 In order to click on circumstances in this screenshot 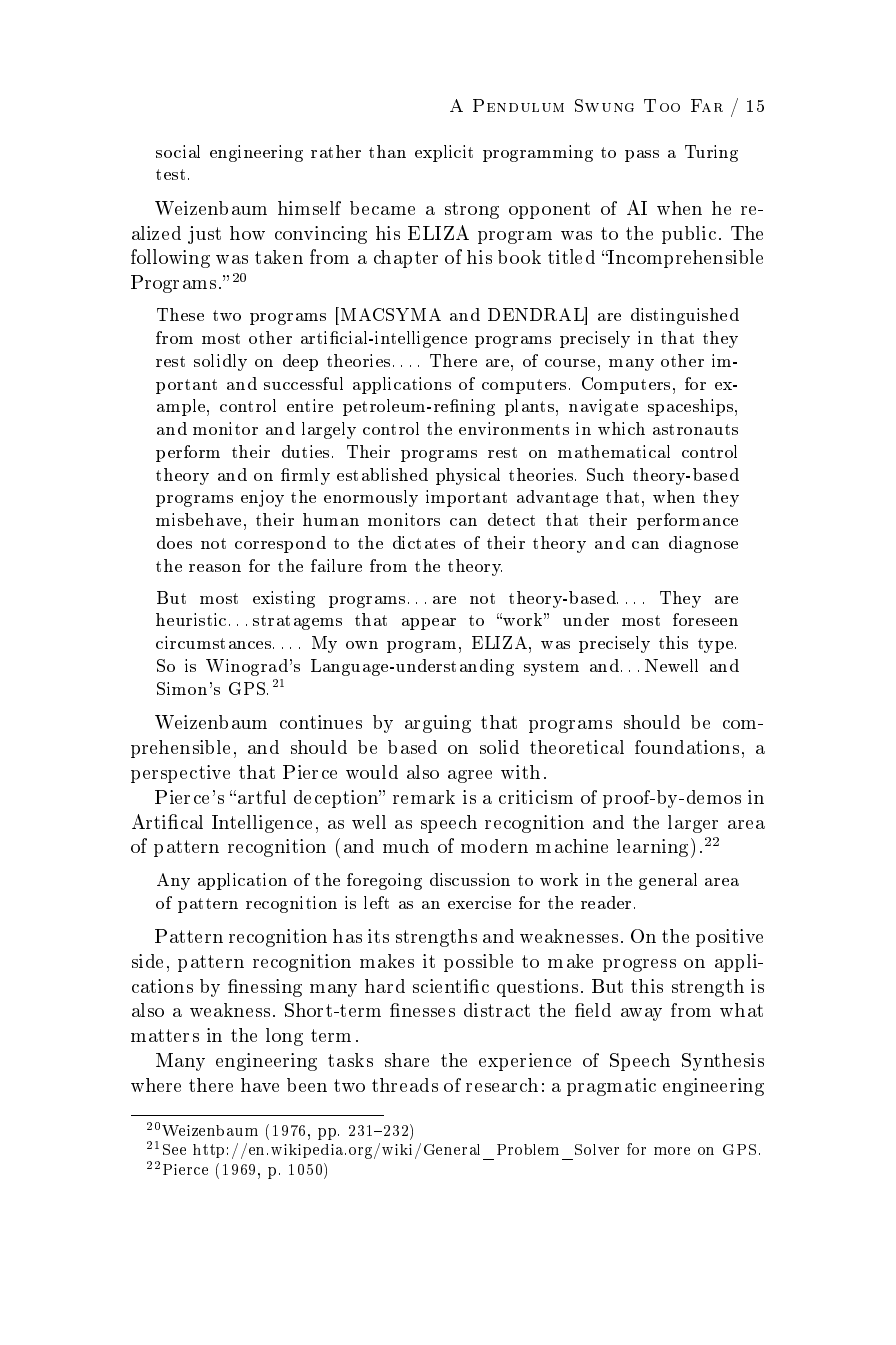, I will do `click(215, 642)`.
